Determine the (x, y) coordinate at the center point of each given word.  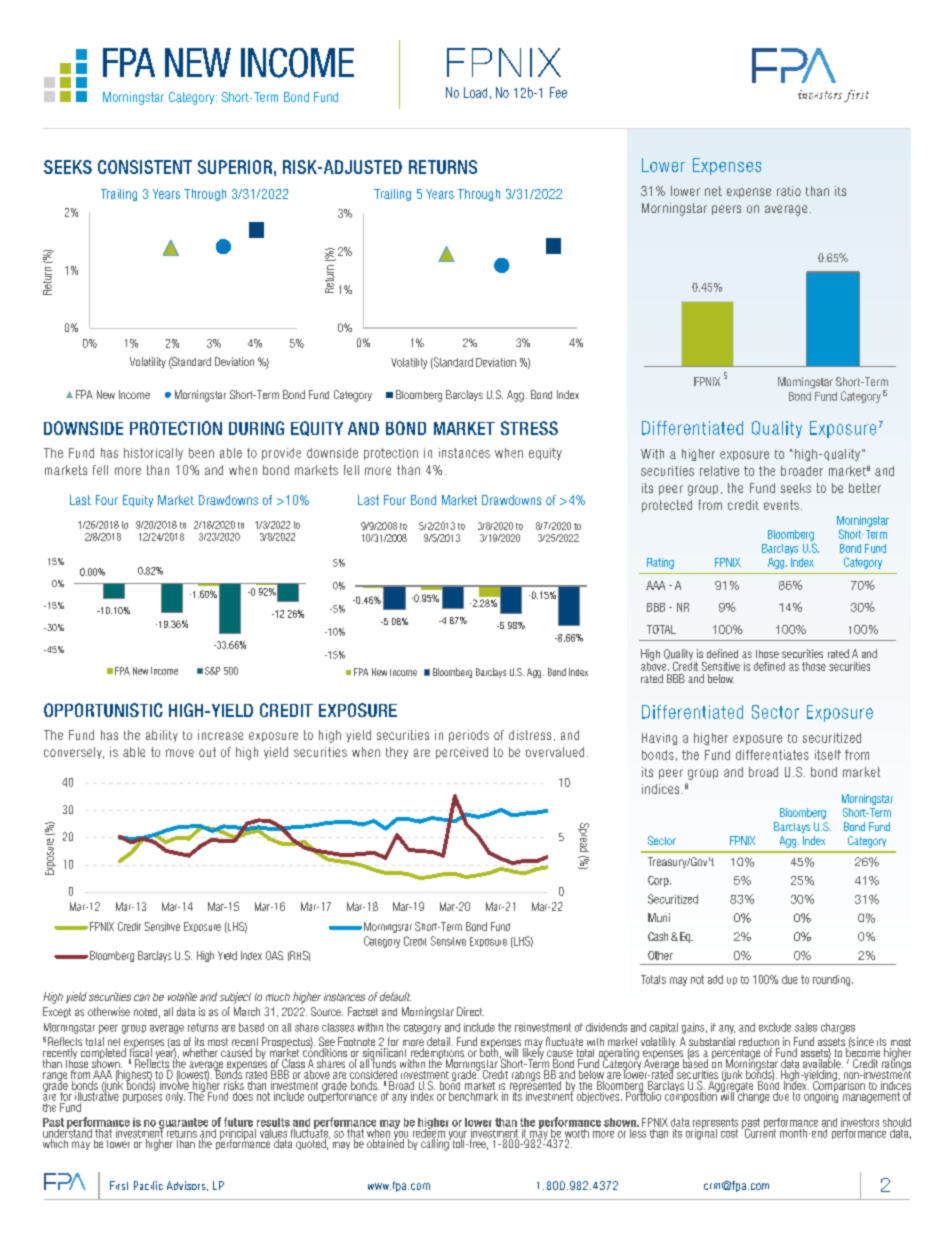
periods (469, 736)
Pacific (148, 1185)
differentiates (772, 755)
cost (729, 1133)
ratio (789, 191)
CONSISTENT (145, 167)
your (456, 1136)
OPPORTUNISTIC (103, 710)
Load (475, 92)
